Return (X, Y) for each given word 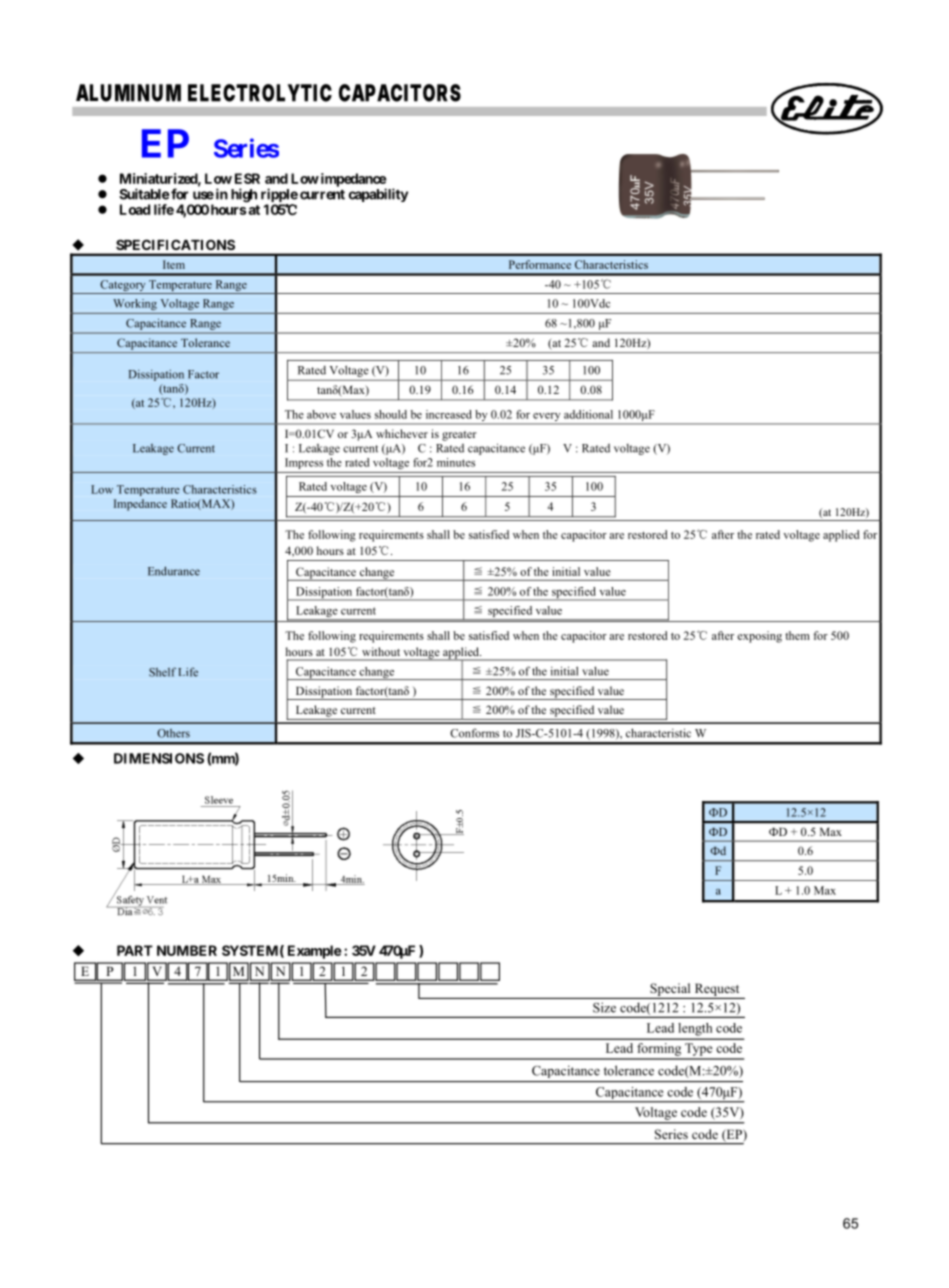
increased (449, 414)
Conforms (474, 733)
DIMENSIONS (159, 758)
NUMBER (187, 950)
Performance (540, 264)
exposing (759, 637)
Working (135, 304)
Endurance (174, 571)
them (797, 635)
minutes (456, 462)
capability (378, 195)
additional (588, 414)
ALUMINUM (128, 93)
